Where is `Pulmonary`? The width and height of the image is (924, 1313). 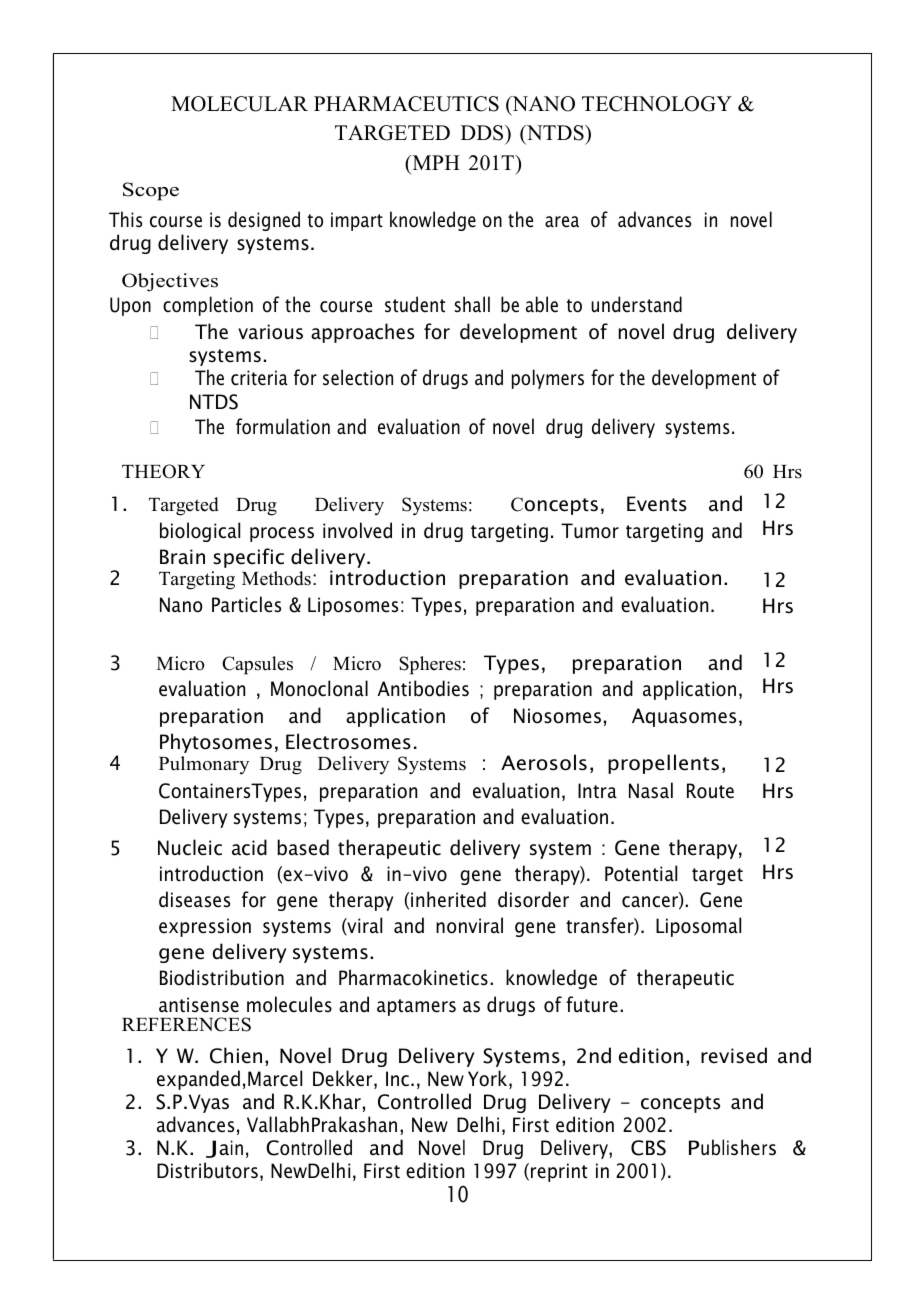 Pulmonary is located at coordinates (204, 765).
